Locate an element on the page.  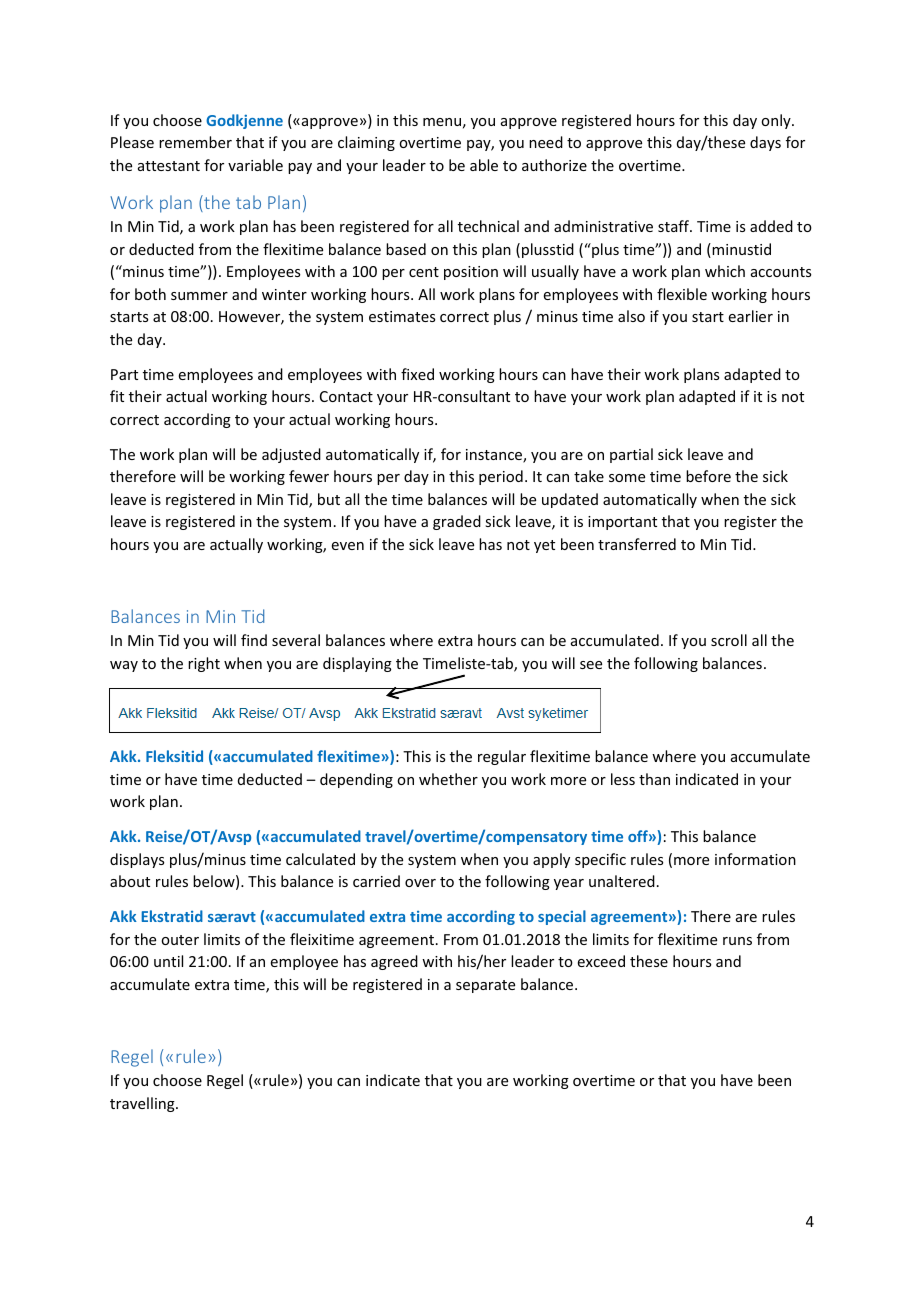
summer is located at coordinates (199, 296).
